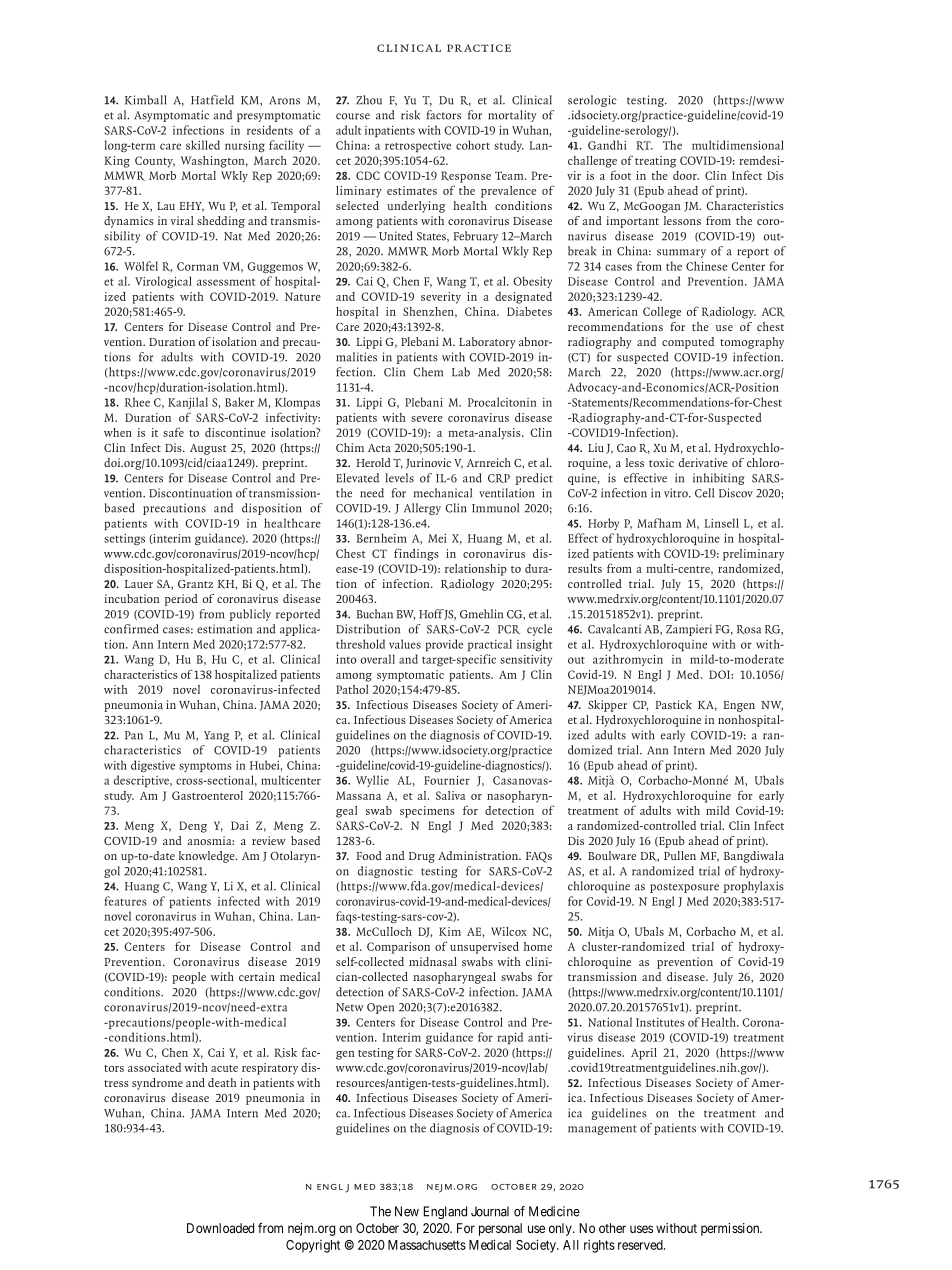  What do you see at coordinates (418, 146) in the document?
I see `retrospective` at bounding box center [418, 146].
